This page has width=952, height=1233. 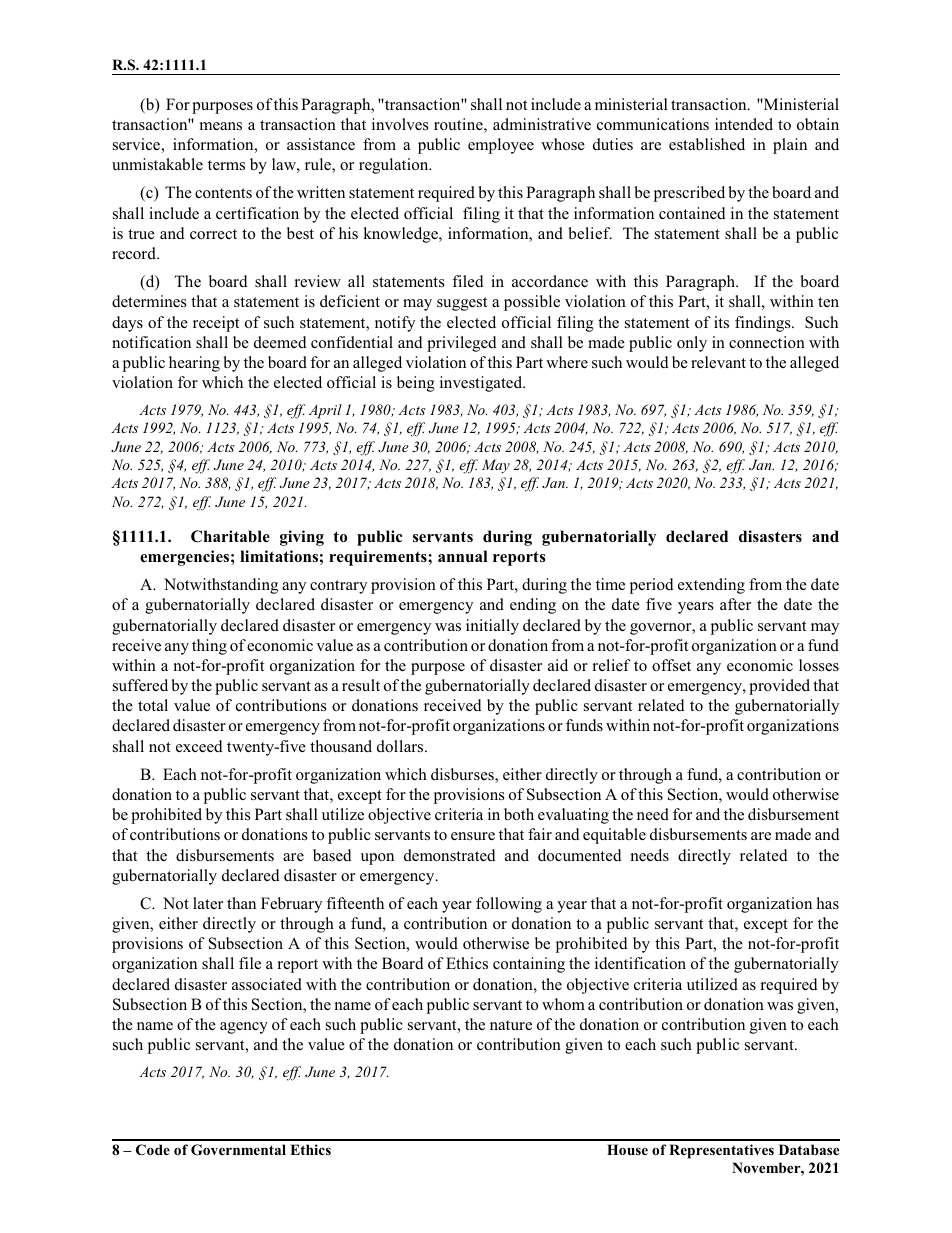 I want to click on after, so click(x=735, y=604).
